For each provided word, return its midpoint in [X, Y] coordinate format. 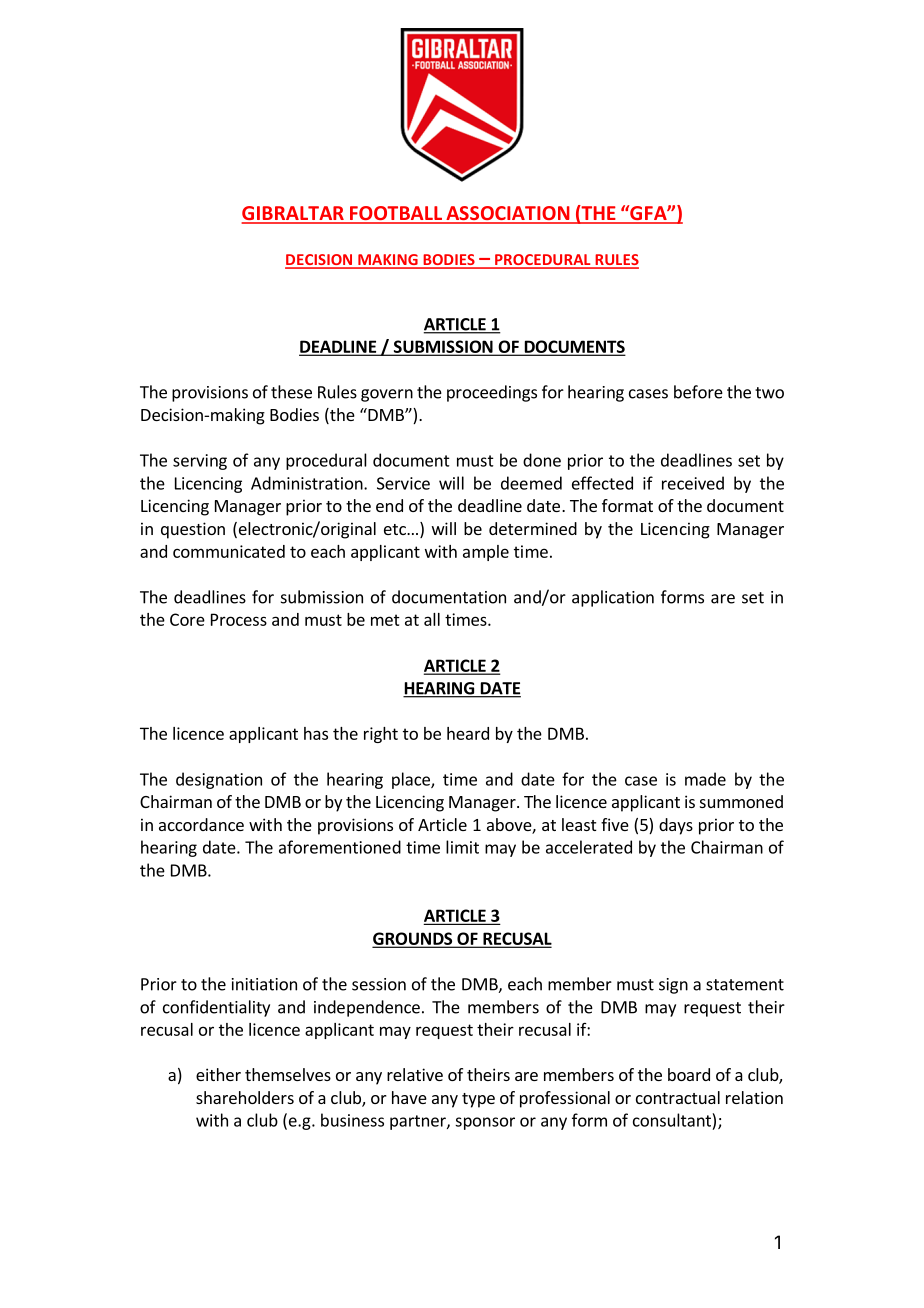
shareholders [245, 1097]
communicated [229, 551]
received [693, 483]
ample [486, 553]
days [676, 826]
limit [462, 847]
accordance [201, 824]
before [698, 392]
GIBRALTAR [293, 214]
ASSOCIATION [508, 214]
